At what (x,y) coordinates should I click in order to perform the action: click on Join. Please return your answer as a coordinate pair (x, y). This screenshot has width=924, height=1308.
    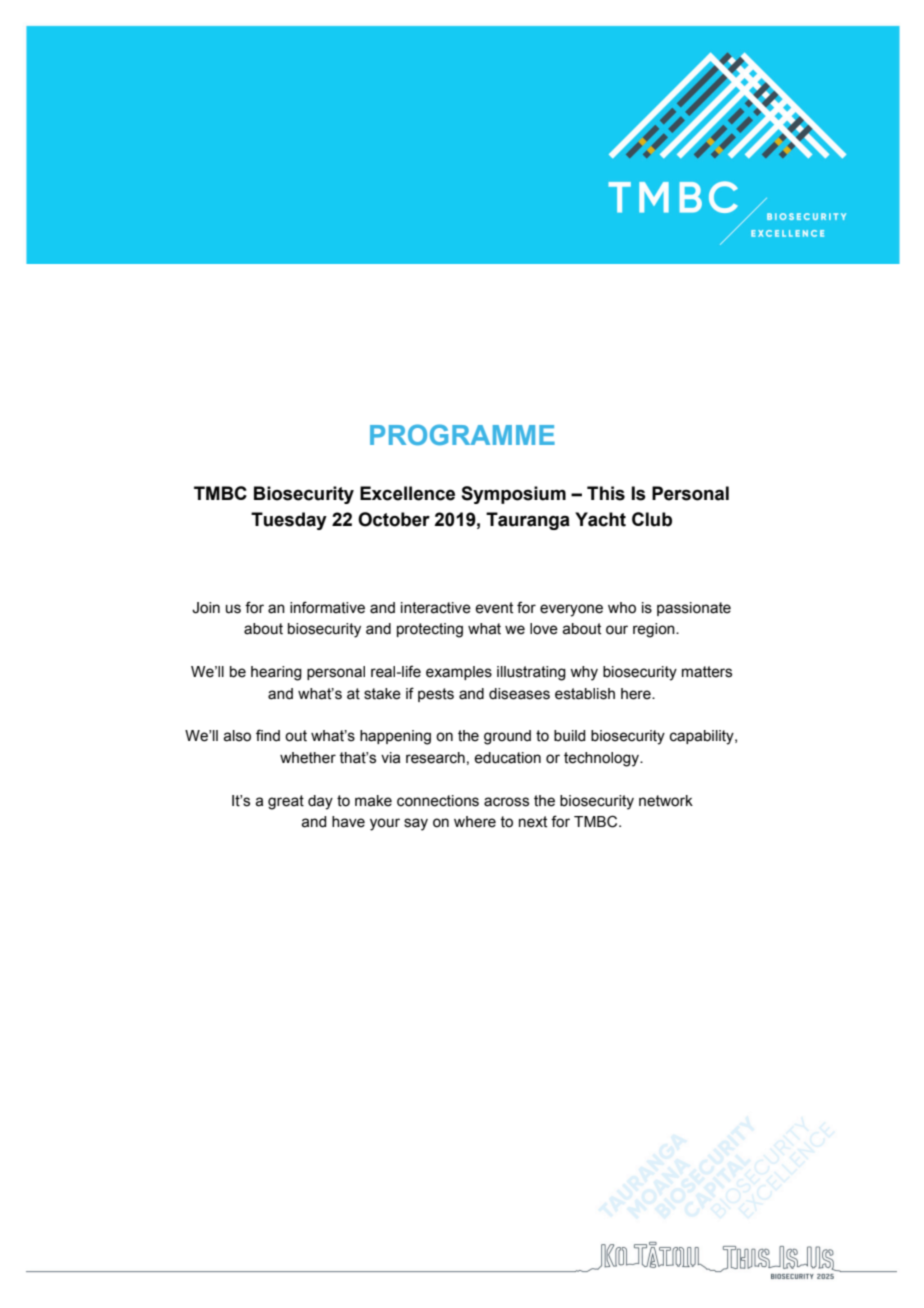
    Looking at the image, I should click on (206, 608).
